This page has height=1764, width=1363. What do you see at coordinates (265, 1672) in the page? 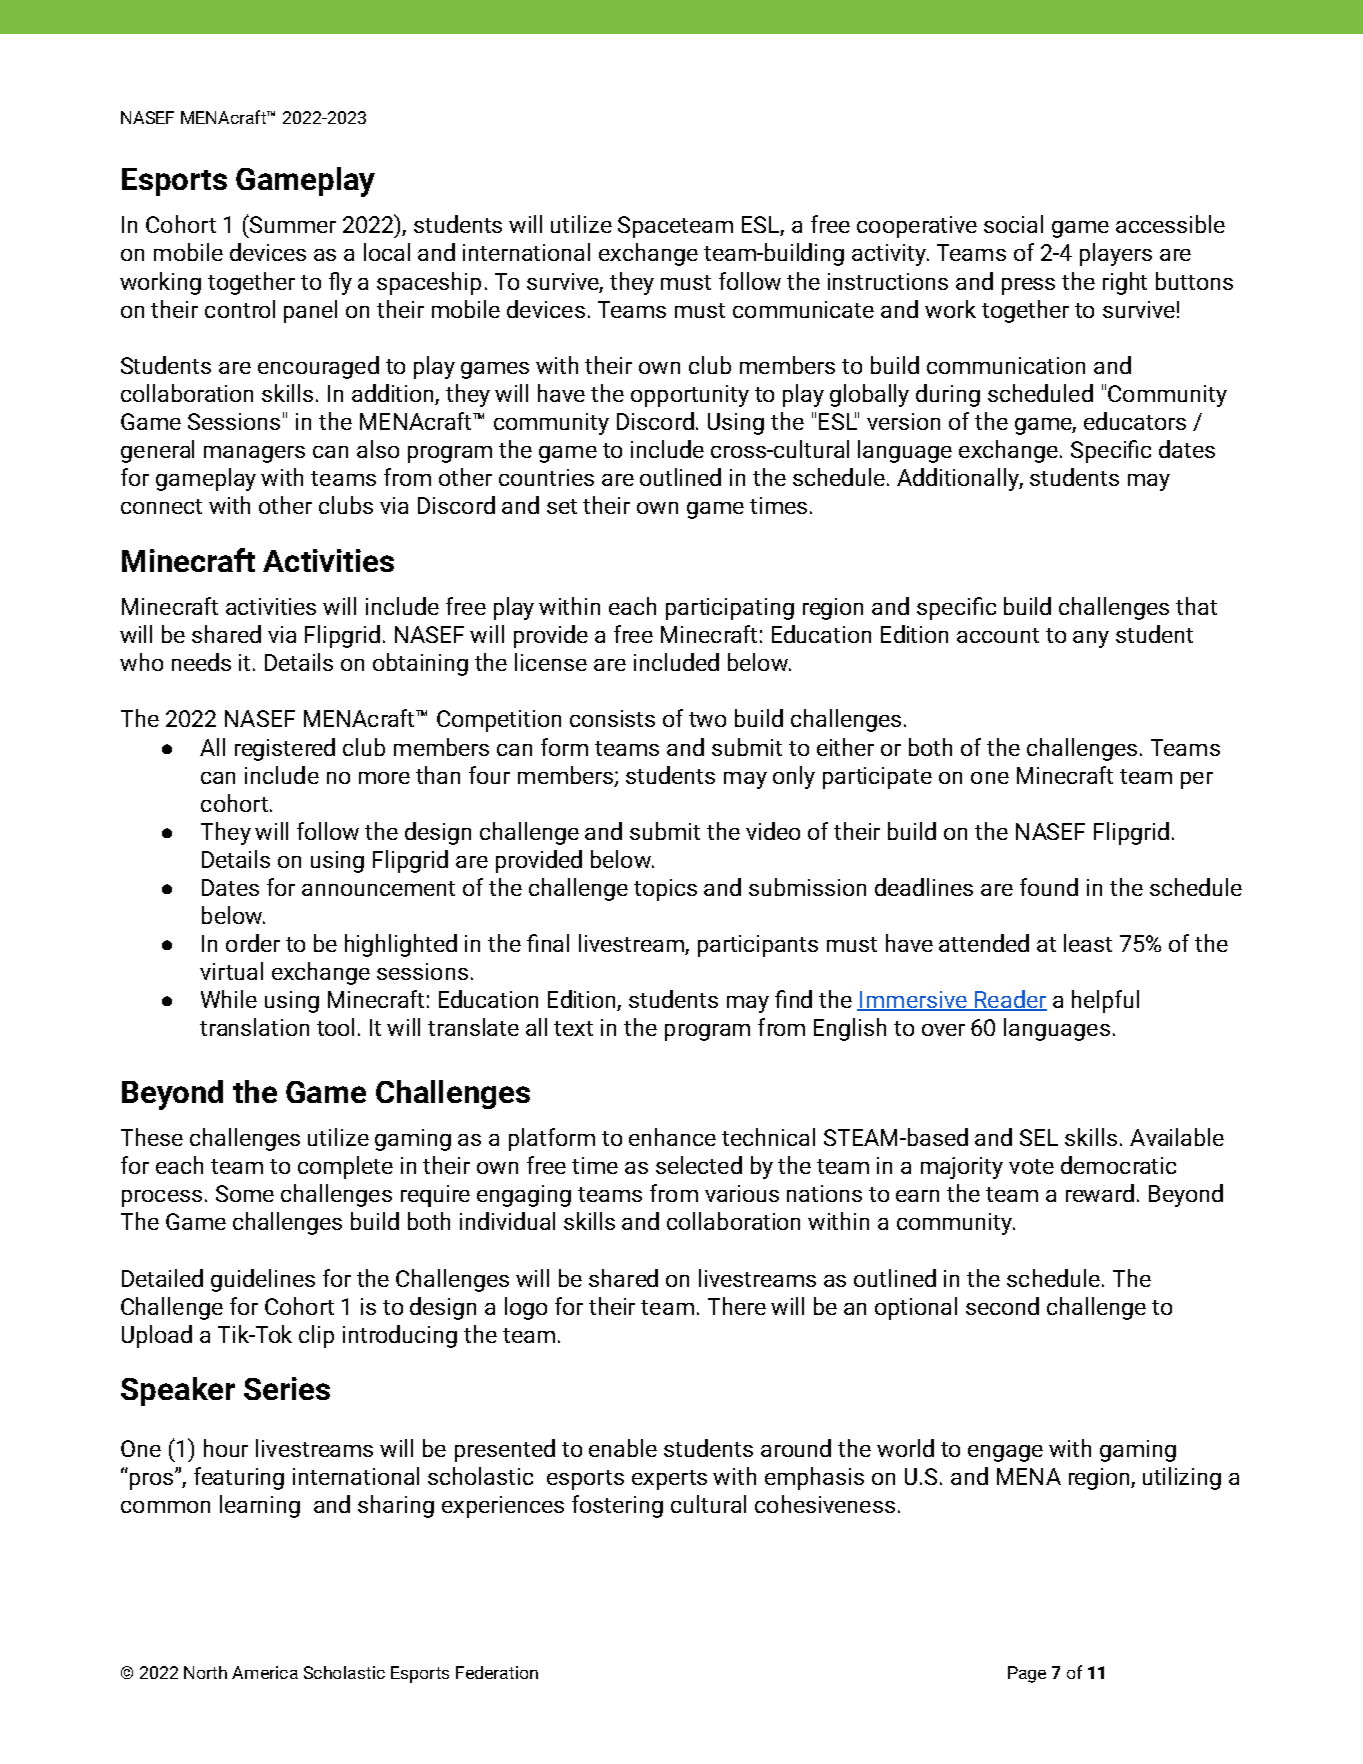
I see `America` at bounding box center [265, 1672].
